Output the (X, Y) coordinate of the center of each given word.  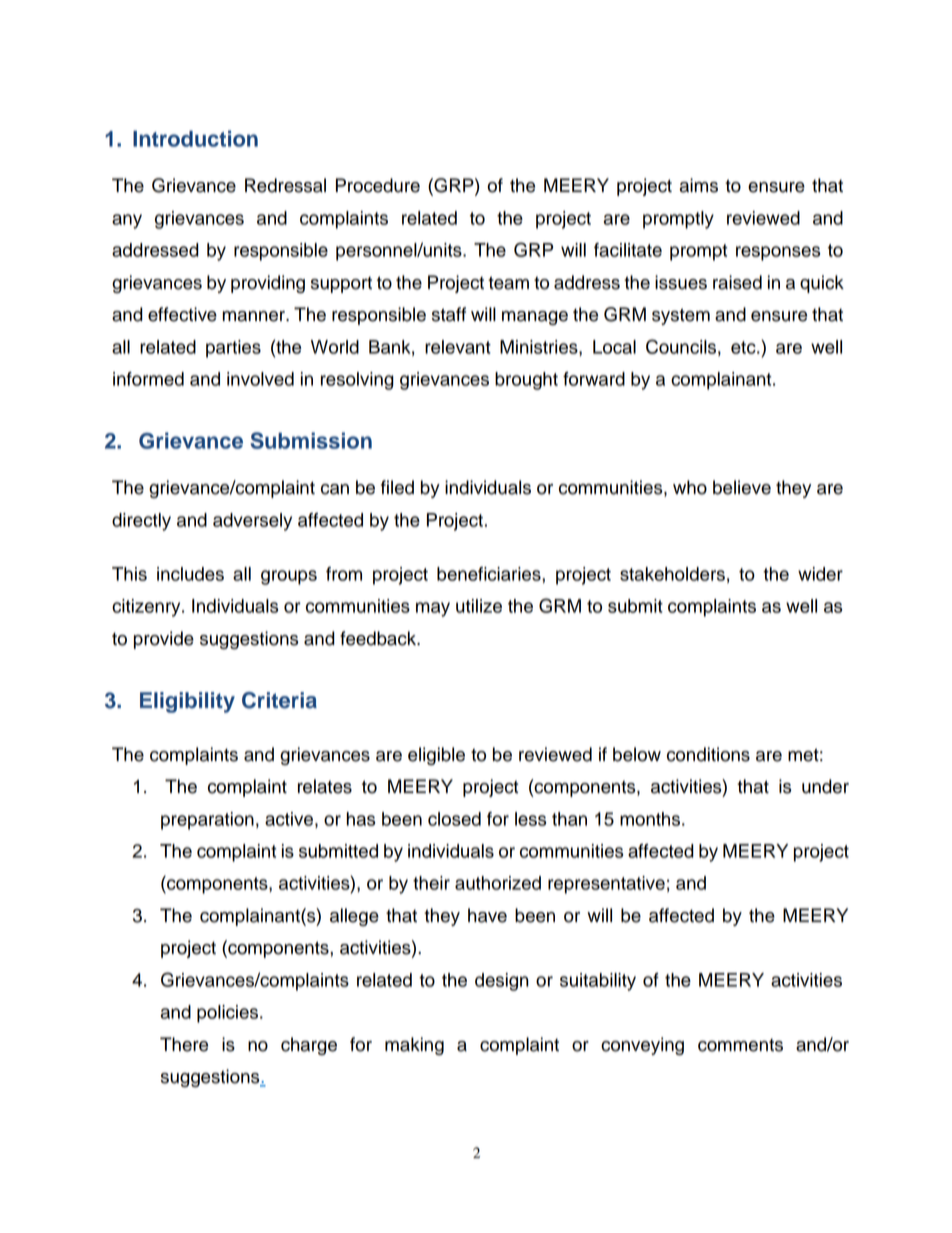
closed (454, 819)
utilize (479, 606)
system (681, 316)
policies (229, 1014)
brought (526, 381)
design (502, 982)
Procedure (378, 185)
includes (190, 574)
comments (740, 1045)
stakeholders (672, 574)
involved (260, 379)
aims (698, 185)
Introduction (195, 138)
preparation (207, 821)
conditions (708, 754)
